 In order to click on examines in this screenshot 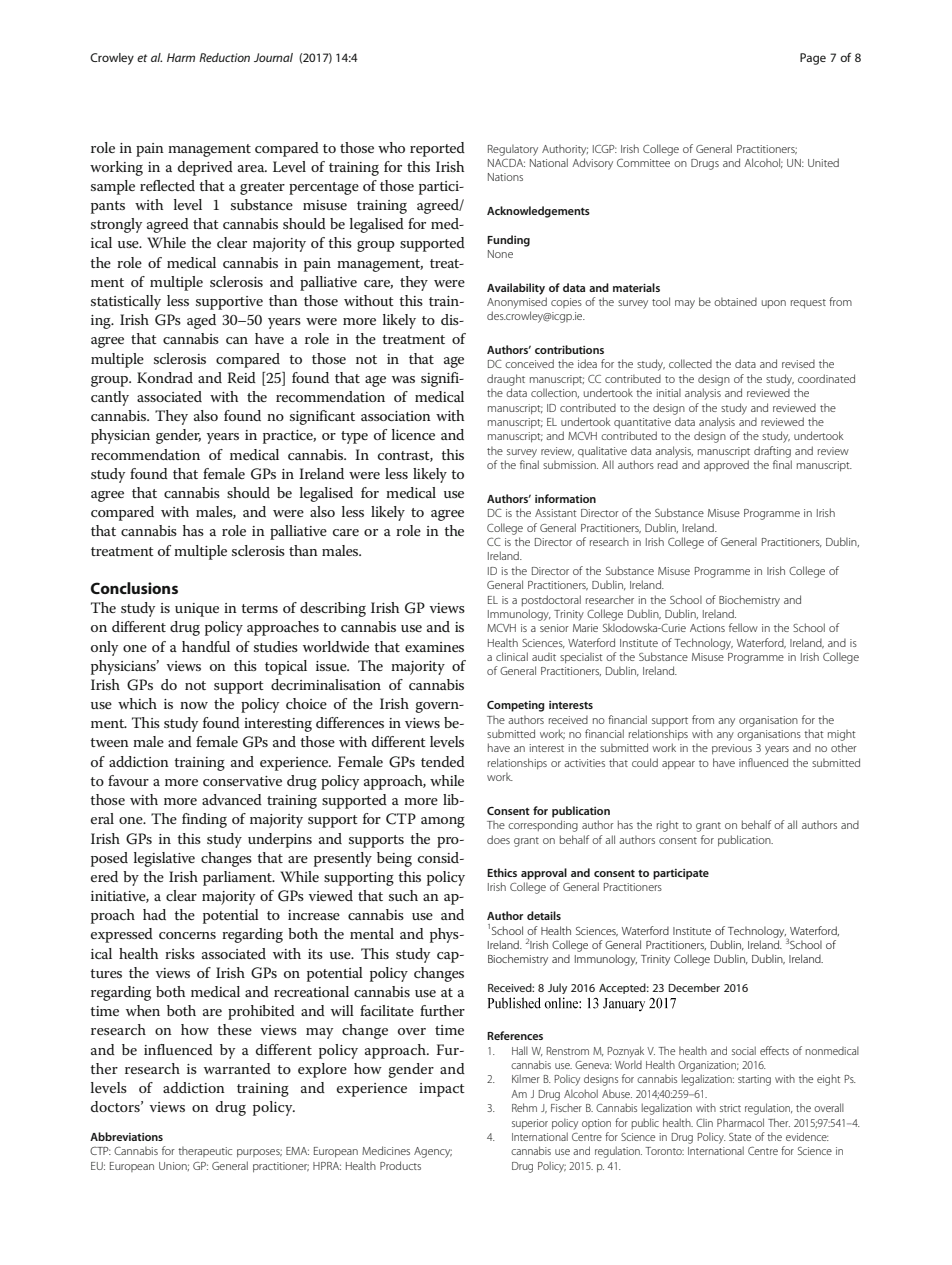, I will do `click(434, 647)`.
